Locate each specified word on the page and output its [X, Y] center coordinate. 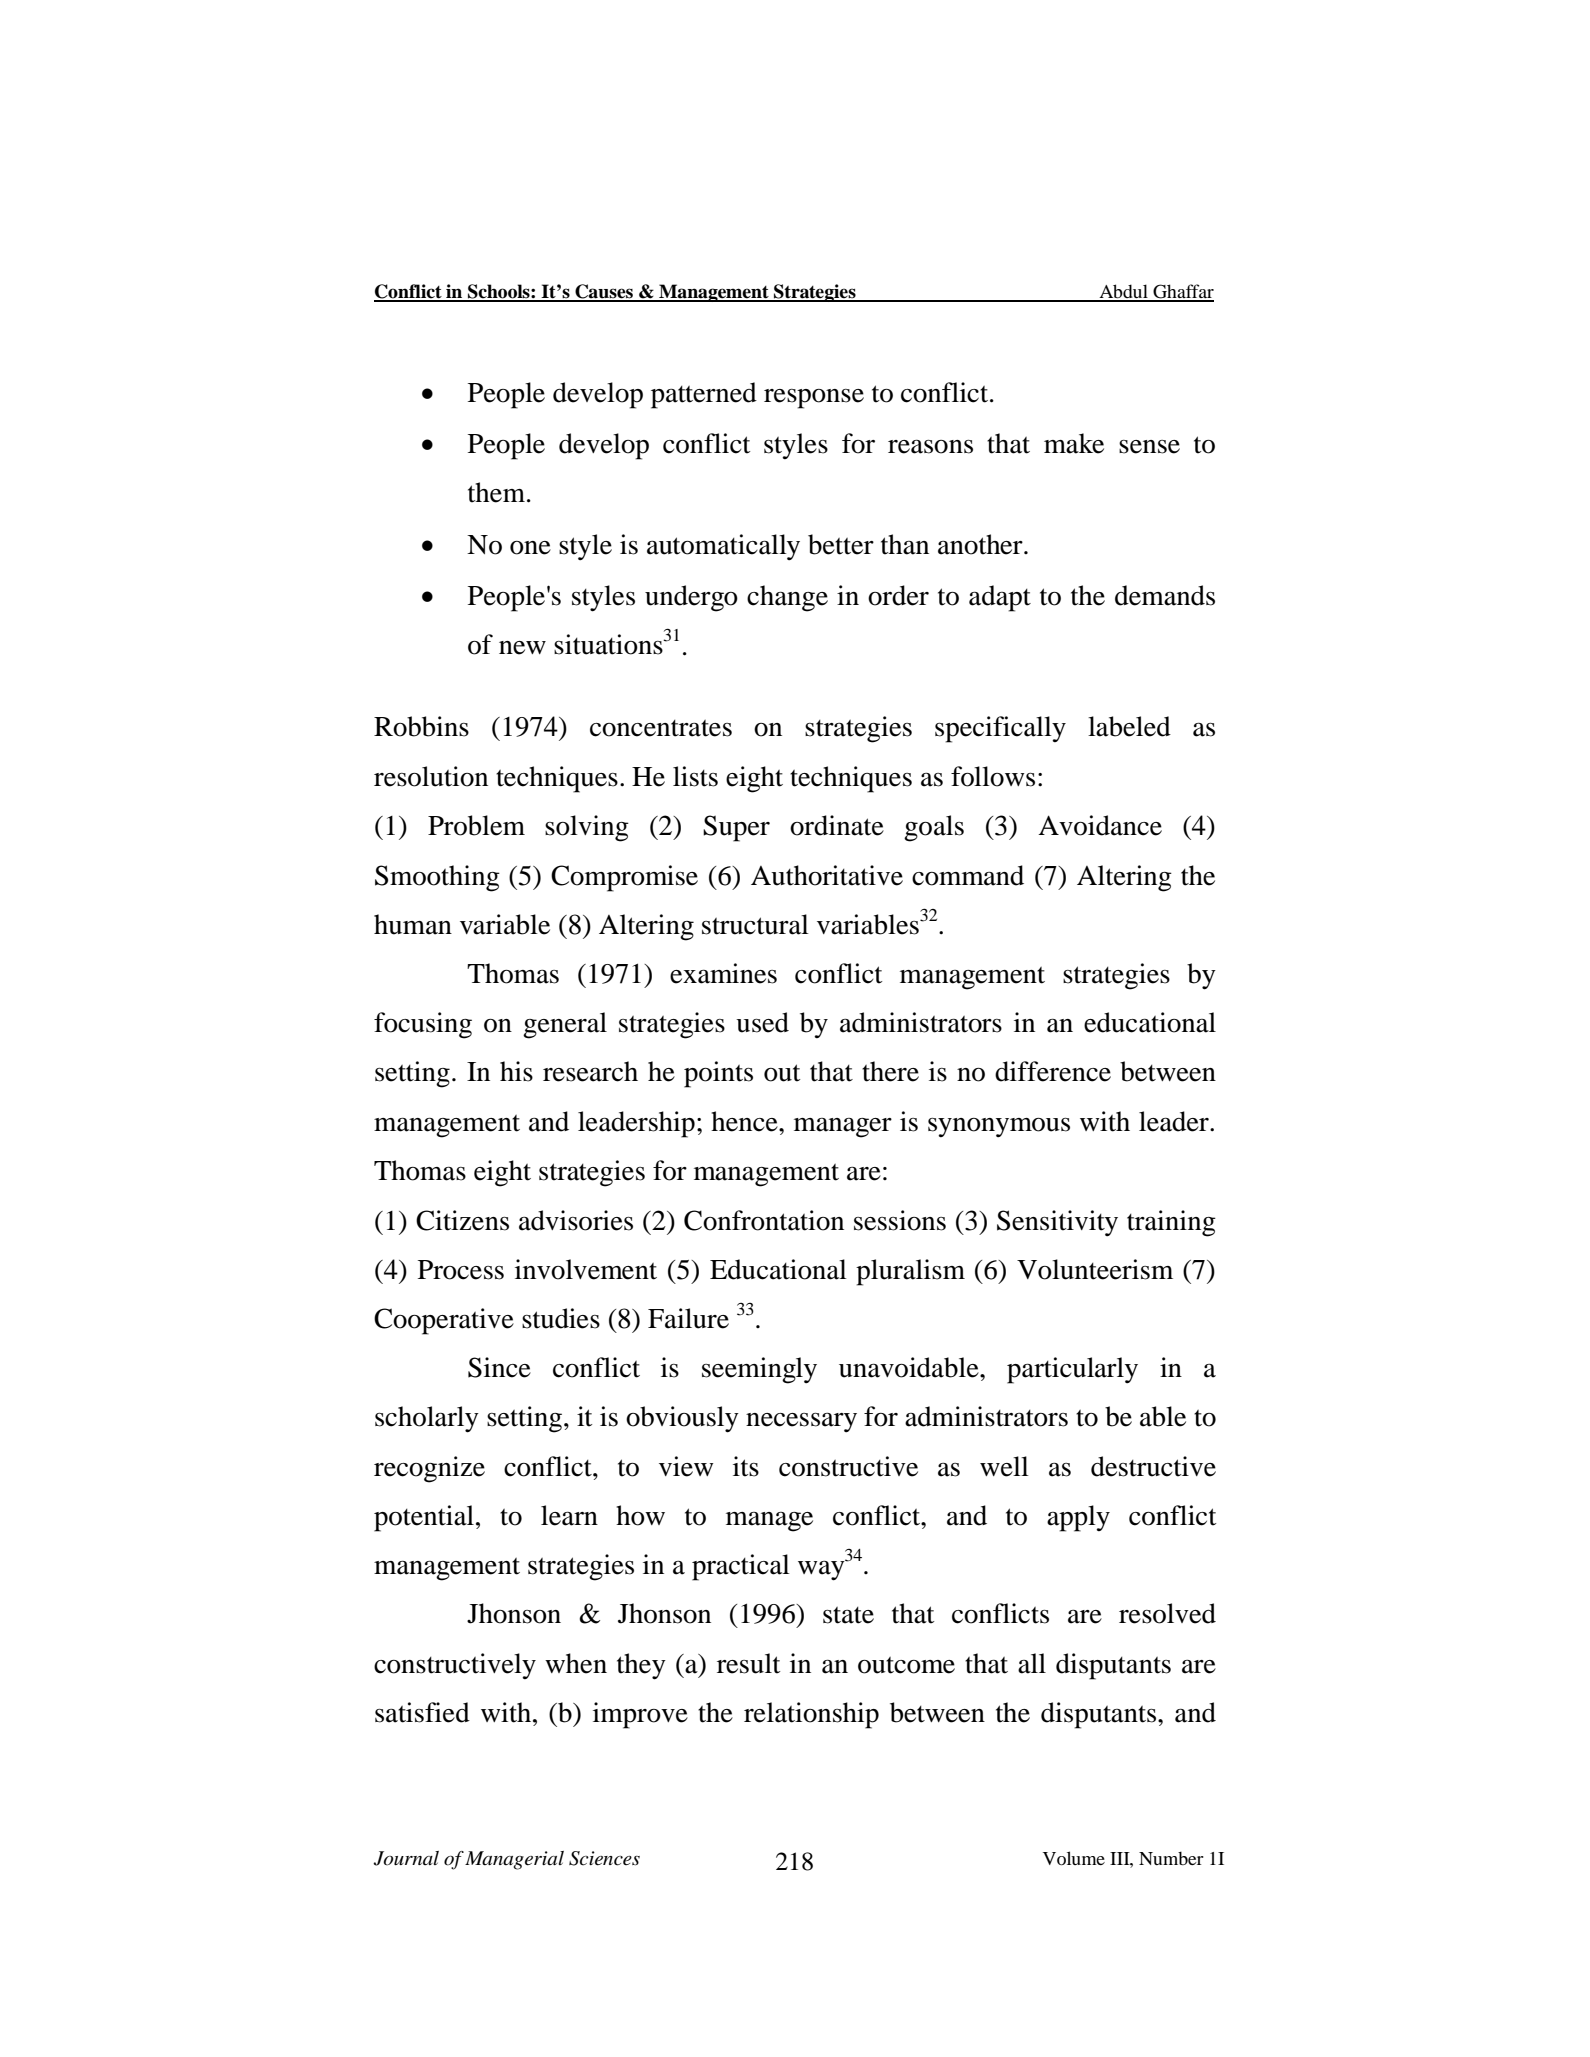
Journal [406, 1858]
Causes [604, 292]
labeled [1129, 726]
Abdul [1123, 292]
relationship [811, 1715]
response [814, 399]
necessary [801, 1422]
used [762, 1022]
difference [1053, 1071]
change [787, 598]
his [516, 1071]
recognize [429, 1469]
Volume [1074, 1858]
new [522, 648]
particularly [1072, 1370]
